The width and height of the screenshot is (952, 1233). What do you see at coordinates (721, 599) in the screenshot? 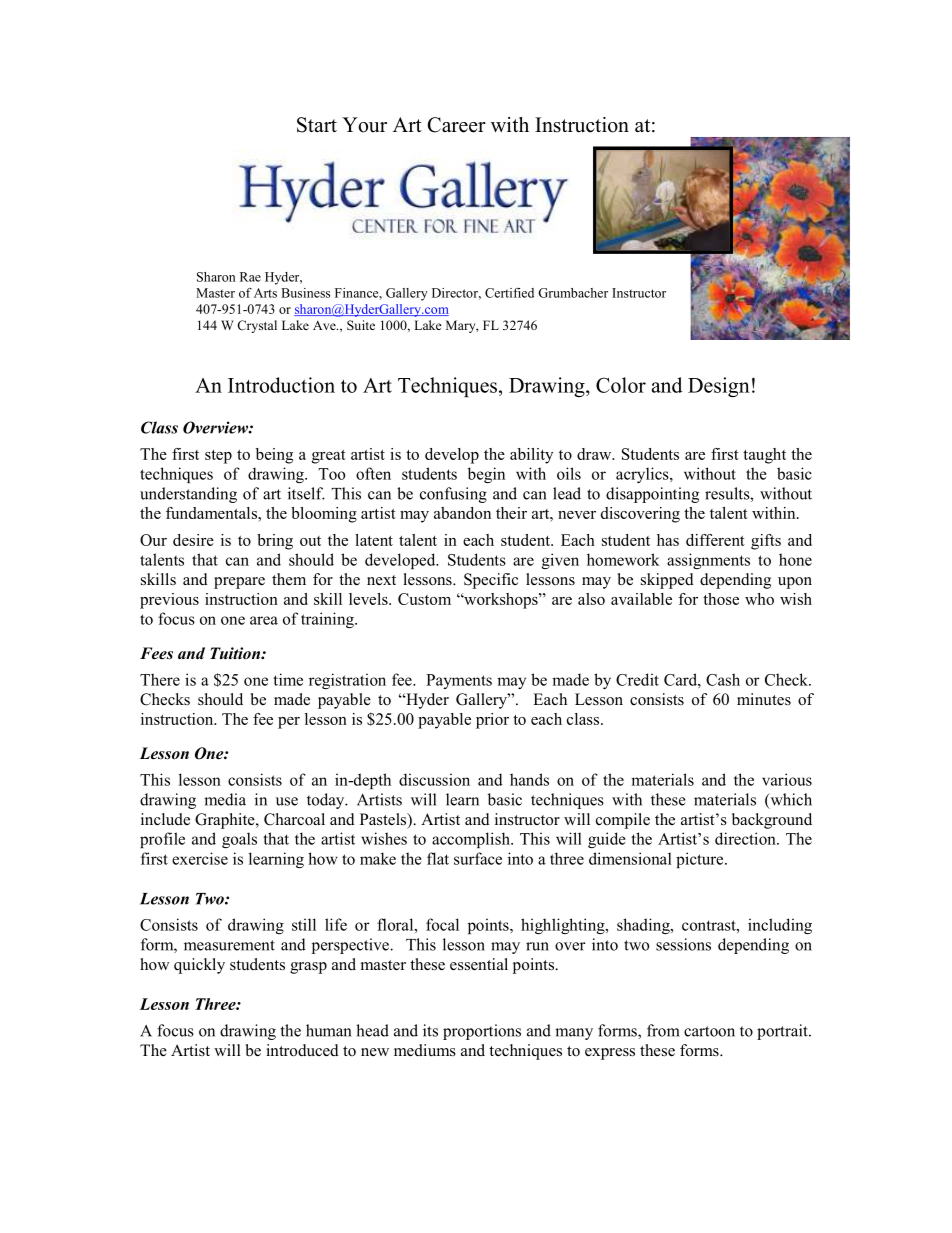
I see `those` at bounding box center [721, 599].
